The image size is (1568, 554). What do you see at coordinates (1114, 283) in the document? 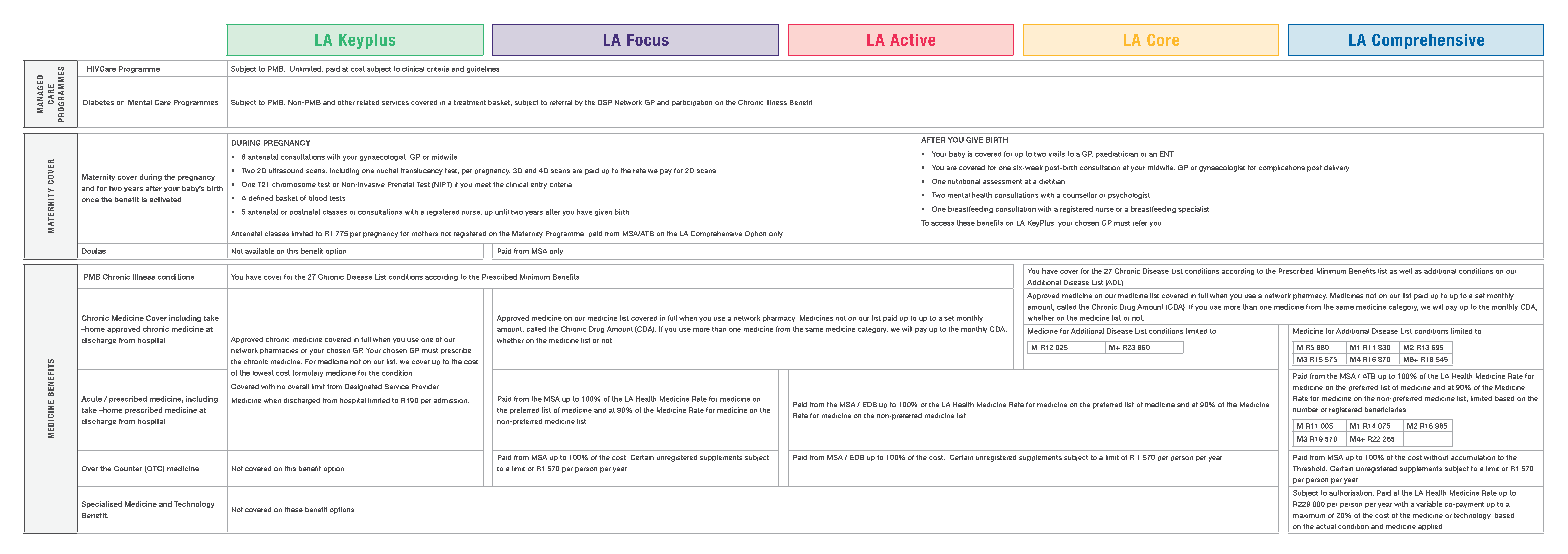
I see `ADL` at bounding box center [1114, 283].
